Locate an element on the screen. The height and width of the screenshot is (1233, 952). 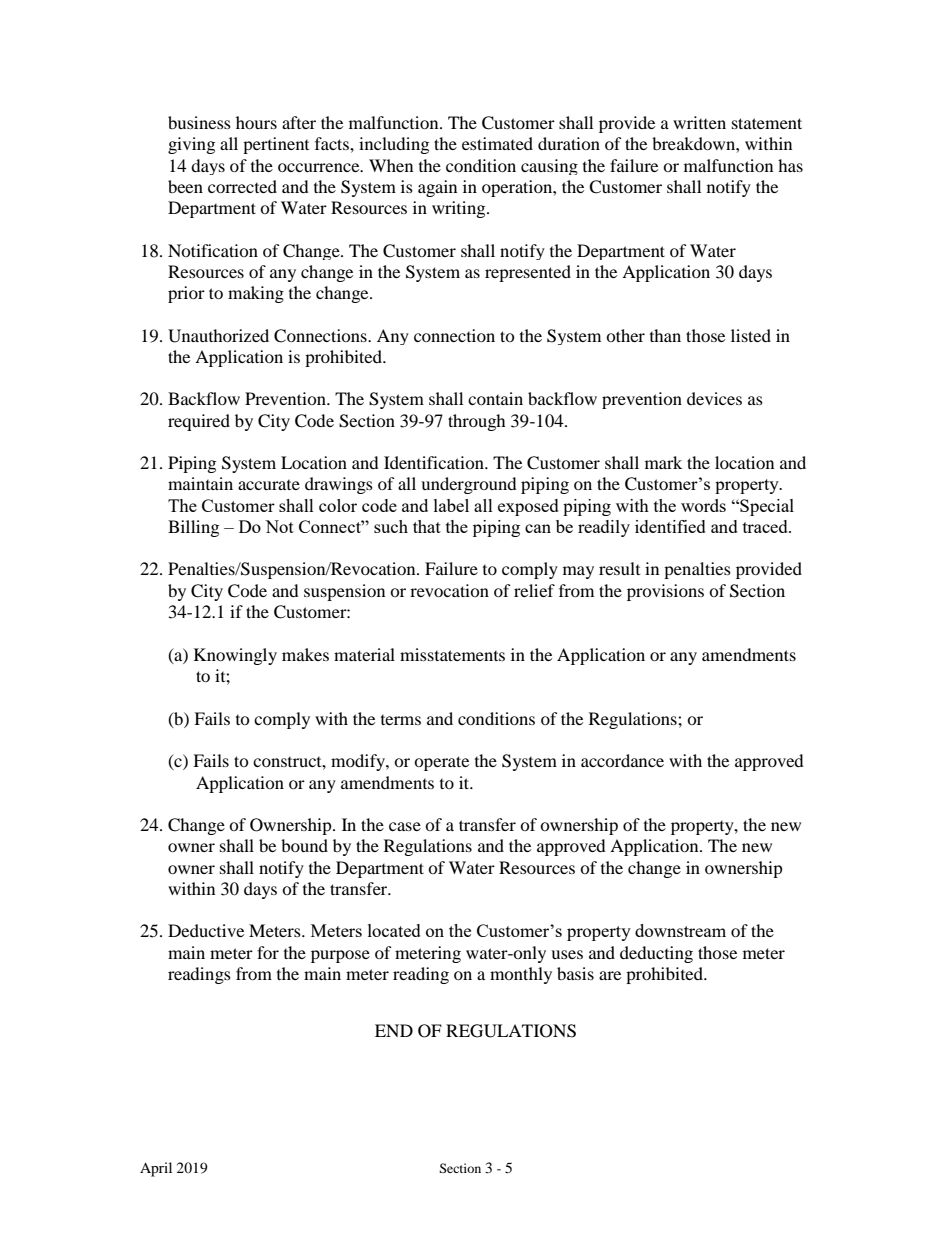
written is located at coordinates (699, 122).
